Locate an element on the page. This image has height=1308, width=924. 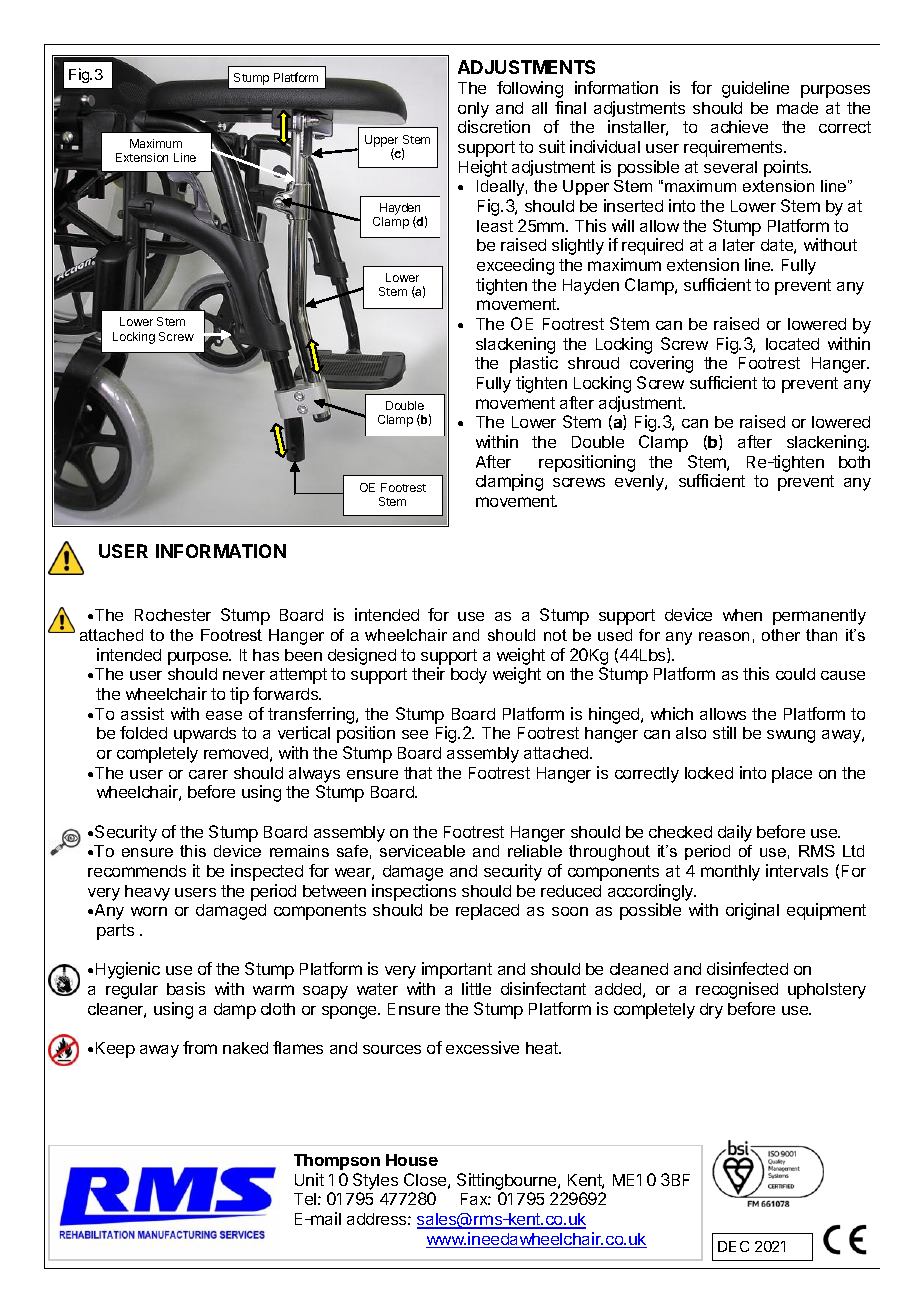
evenly is located at coordinates (640, 483).
